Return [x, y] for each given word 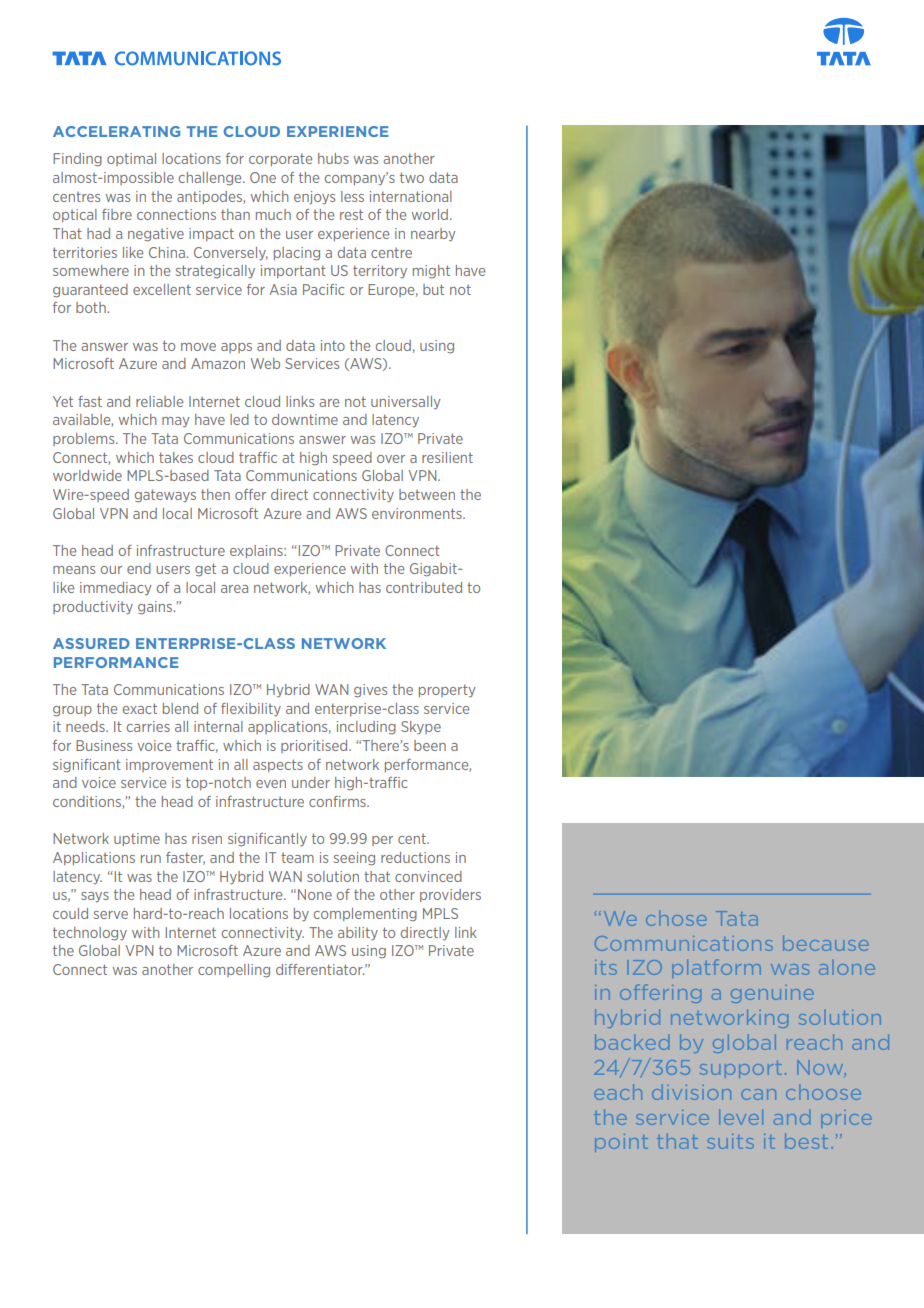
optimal [131, 159]
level [741, 1117]
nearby [433, 235]
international [411, 196]
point [621, 1143]
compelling [234, 971]
